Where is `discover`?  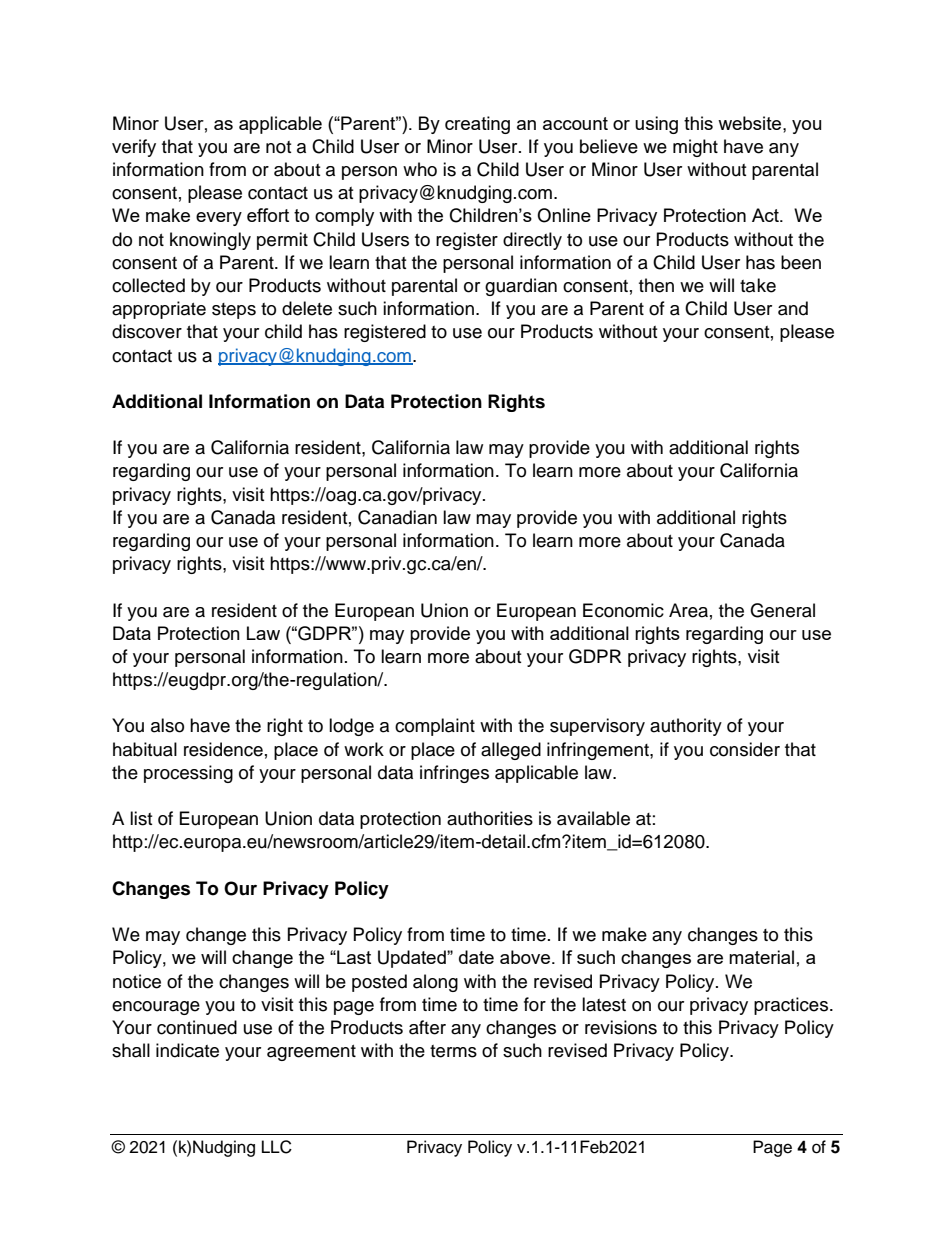
discover is located at coordinates (147, 331).
